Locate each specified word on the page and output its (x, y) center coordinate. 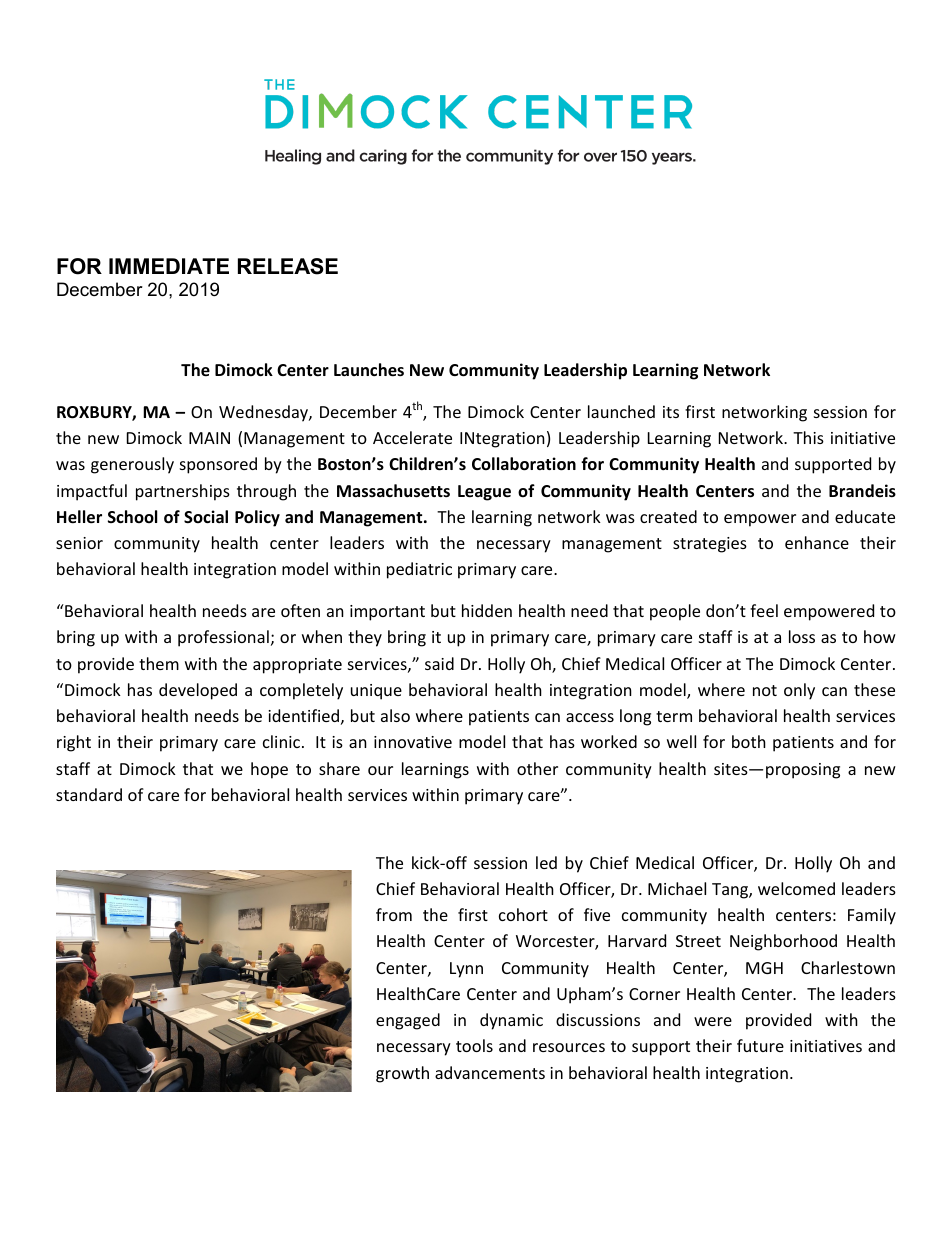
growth (402, 1074)
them (159, 663)
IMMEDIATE (169, 266)
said (439, 663)
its (671, 412)
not (765, 690)
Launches (369, 370)
